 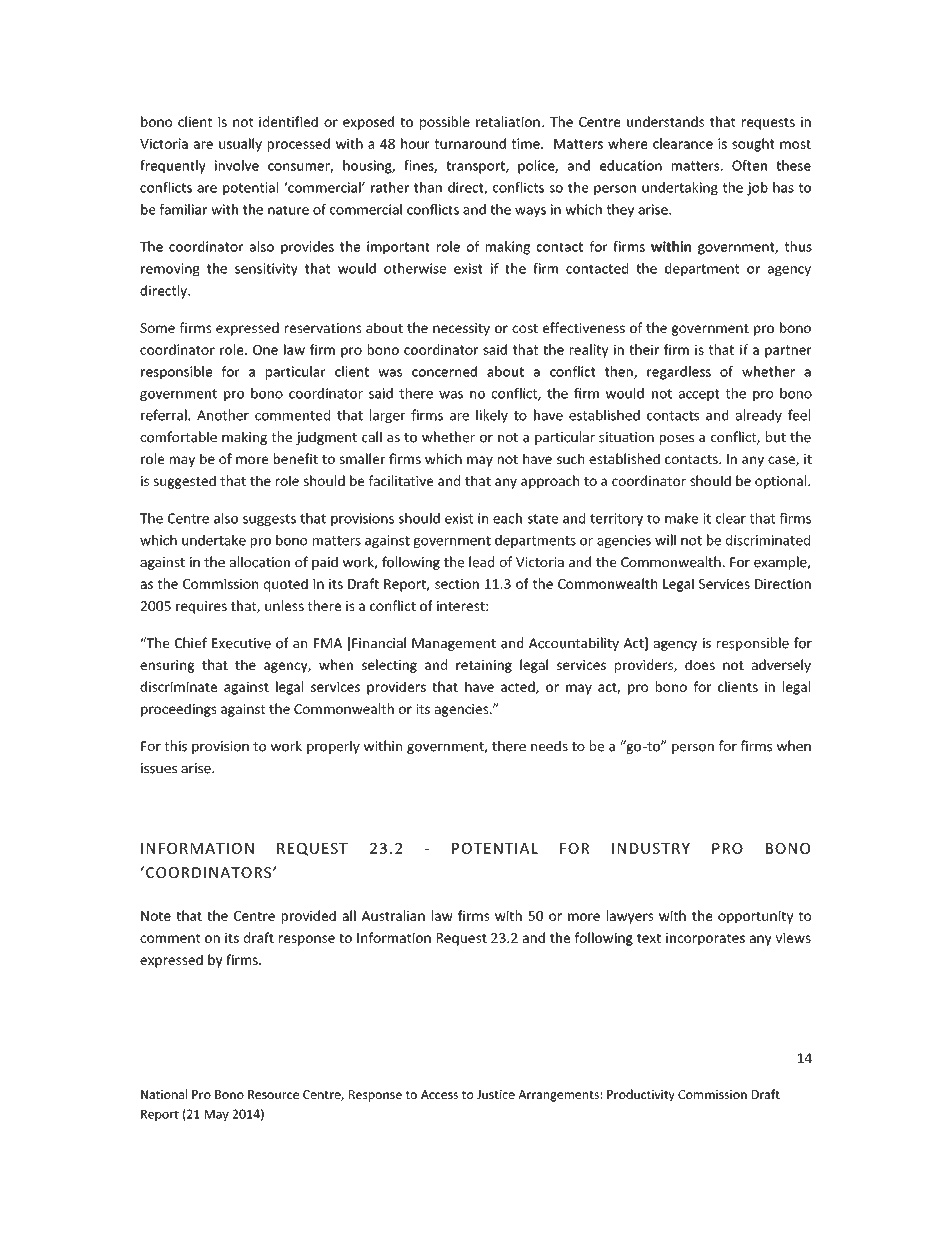 What do you see at coordinates (700, 664) in the screenshot?
I see `does` at bounding box center [700, 664].
